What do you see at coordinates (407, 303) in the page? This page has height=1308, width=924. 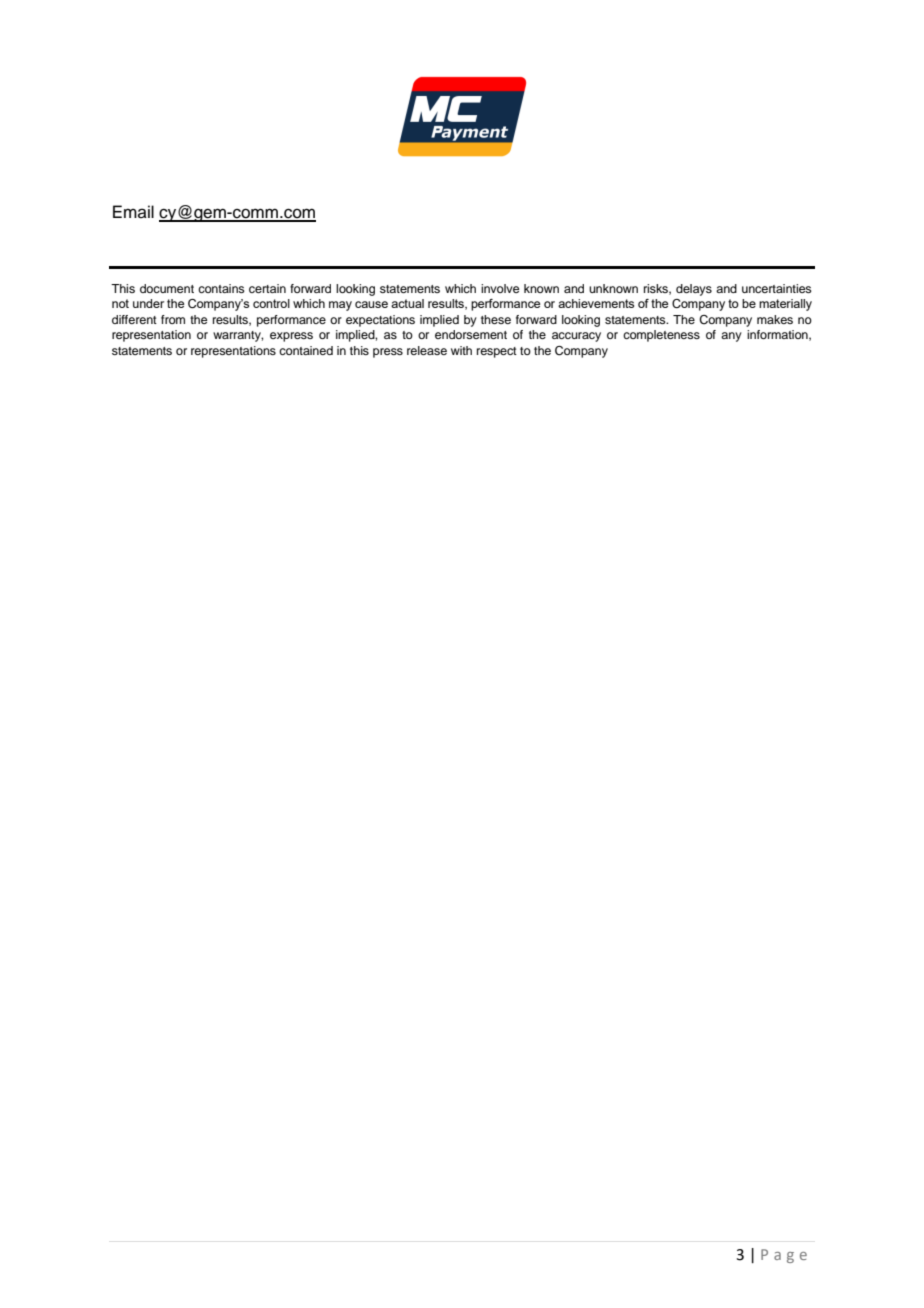 I see `actual` at bounding box center [407, 303].
